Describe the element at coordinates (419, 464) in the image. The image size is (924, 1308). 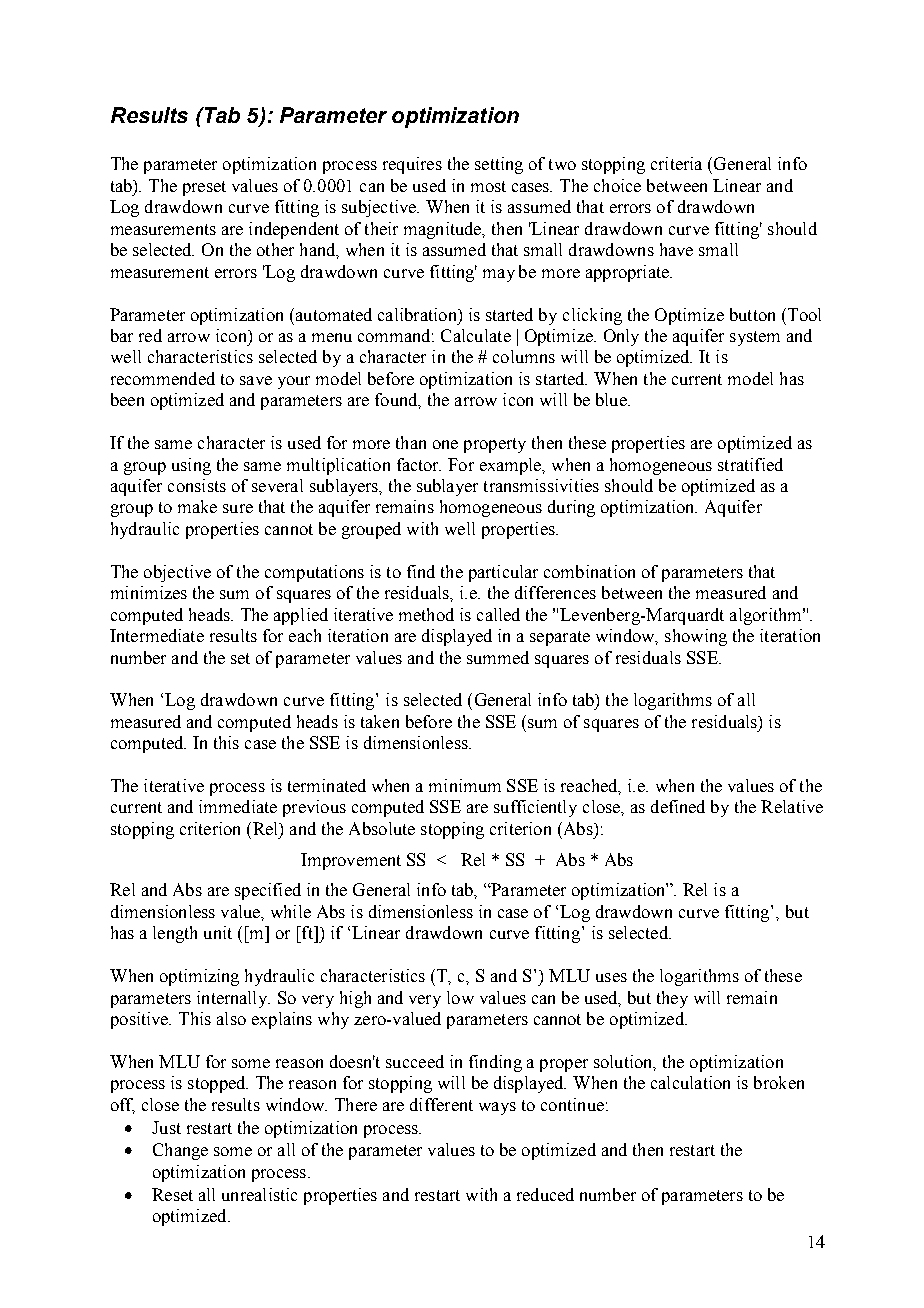
I see `factor` at that location.
